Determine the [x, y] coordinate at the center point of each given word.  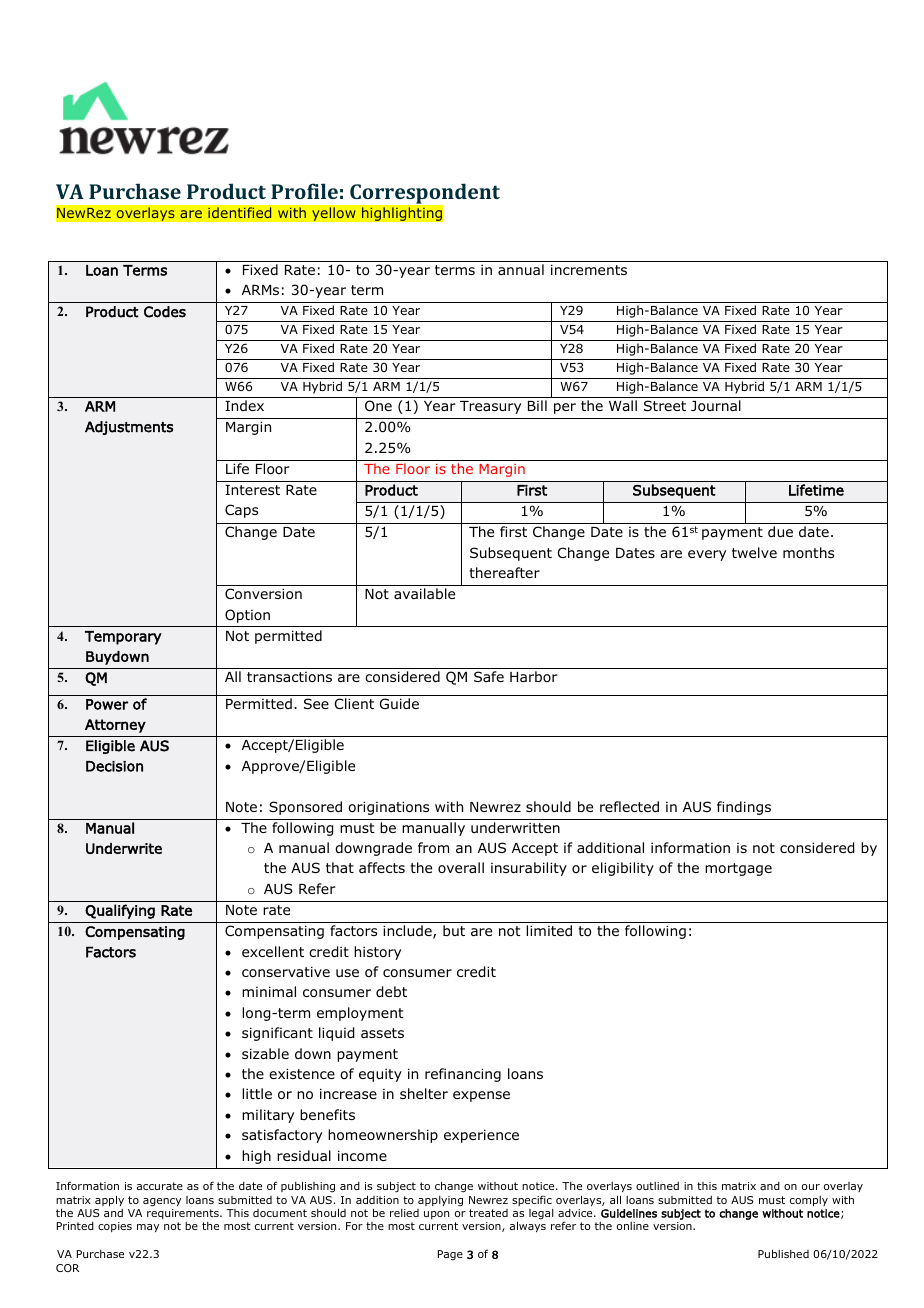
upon [436, 1215]
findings [744, 808]
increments [589, 269]
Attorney [115, 726]
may [148, 1228]
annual [521, 269]
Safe [489, 676]
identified [240, 213]
